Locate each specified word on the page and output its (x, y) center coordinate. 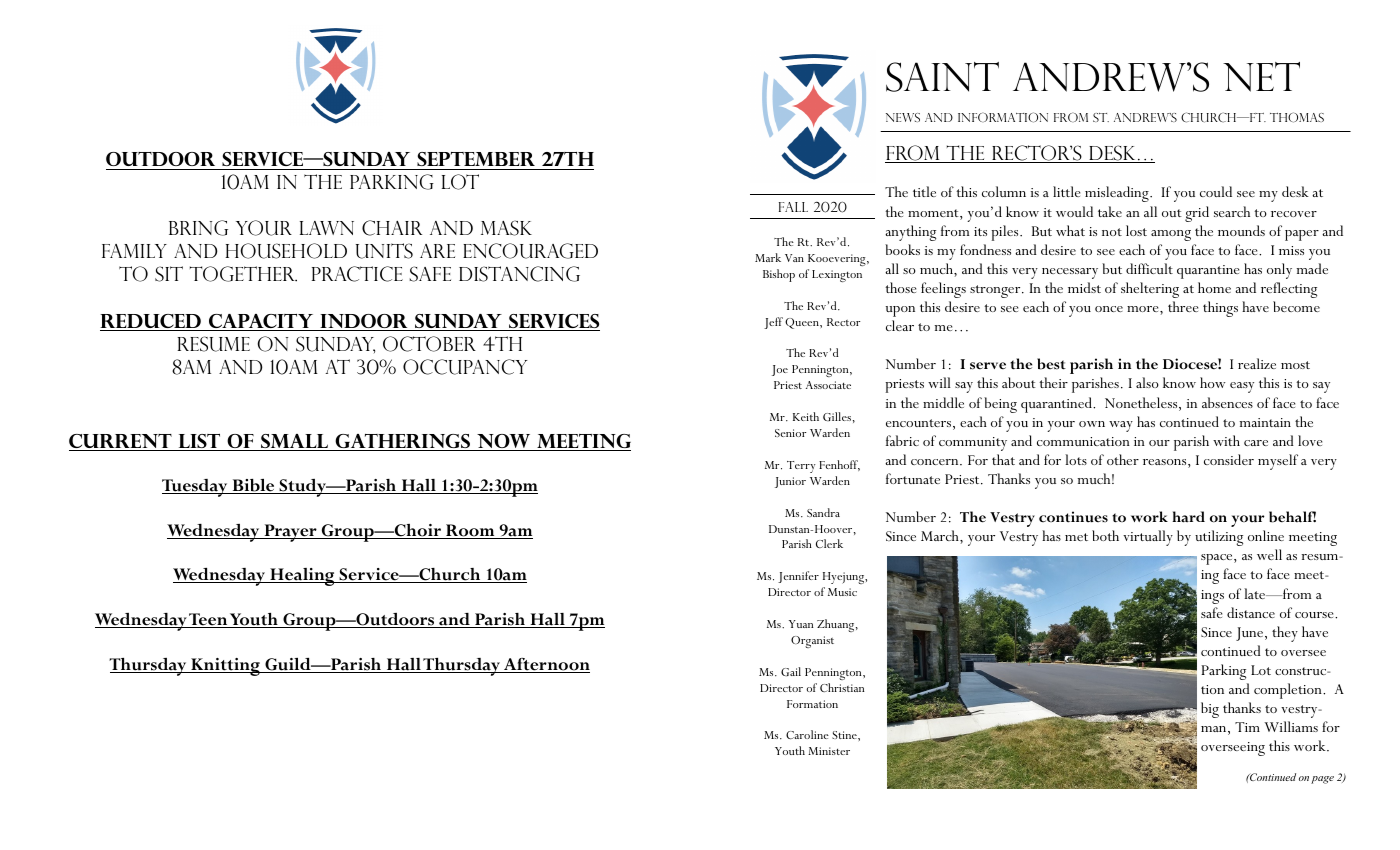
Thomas (1297, 117)
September (476, 159)
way (1121, 426)
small (295, 442)
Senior (790, 433)
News (903, 117)
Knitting (225, 667)
